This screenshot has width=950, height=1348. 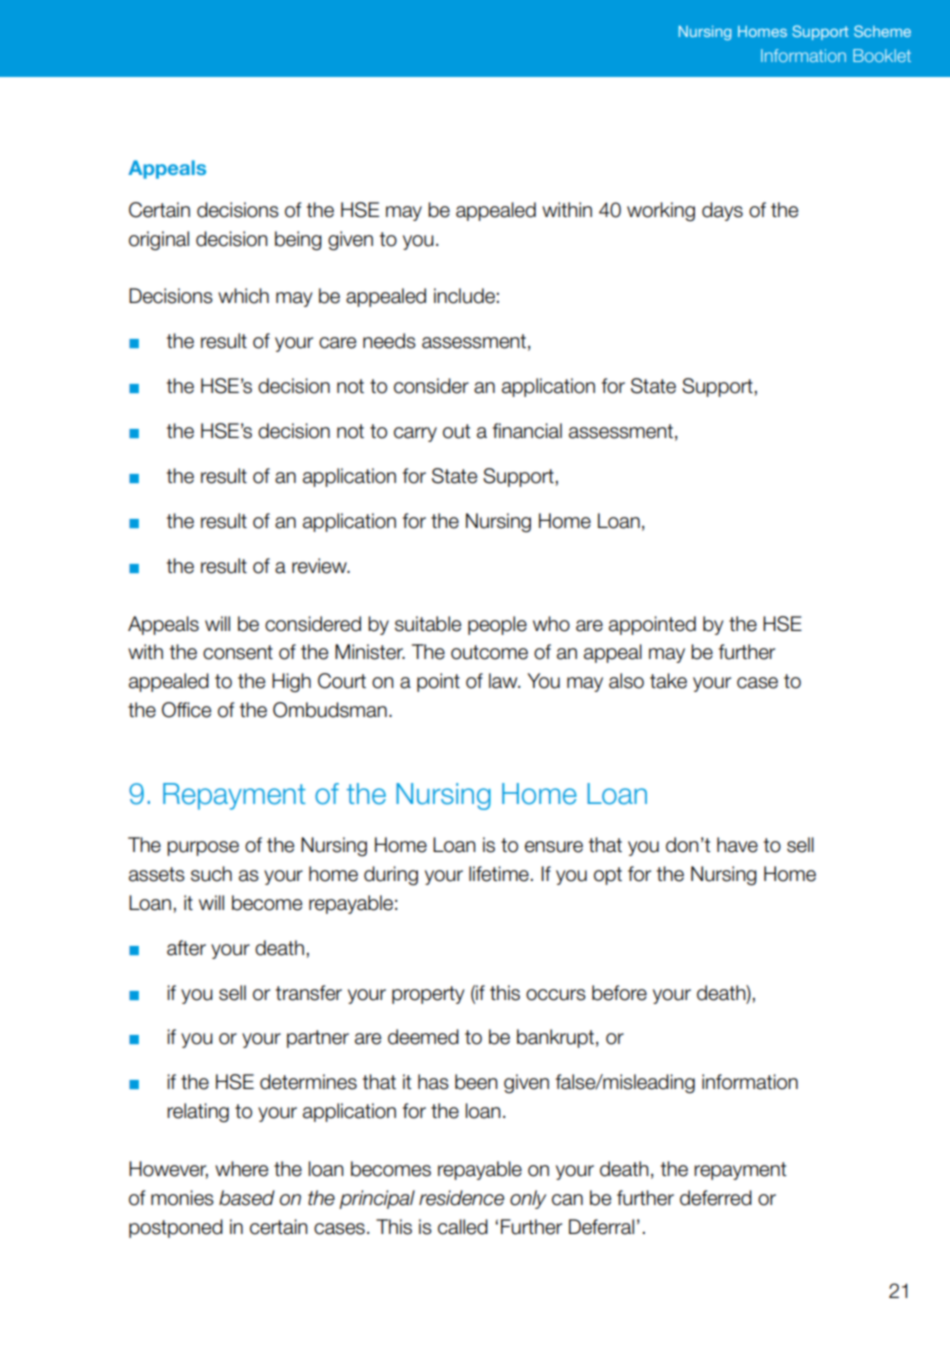 What do you see at coordinates (238, 652) in the screenshot?
I see `consent` at bounding box center [238, 652].
